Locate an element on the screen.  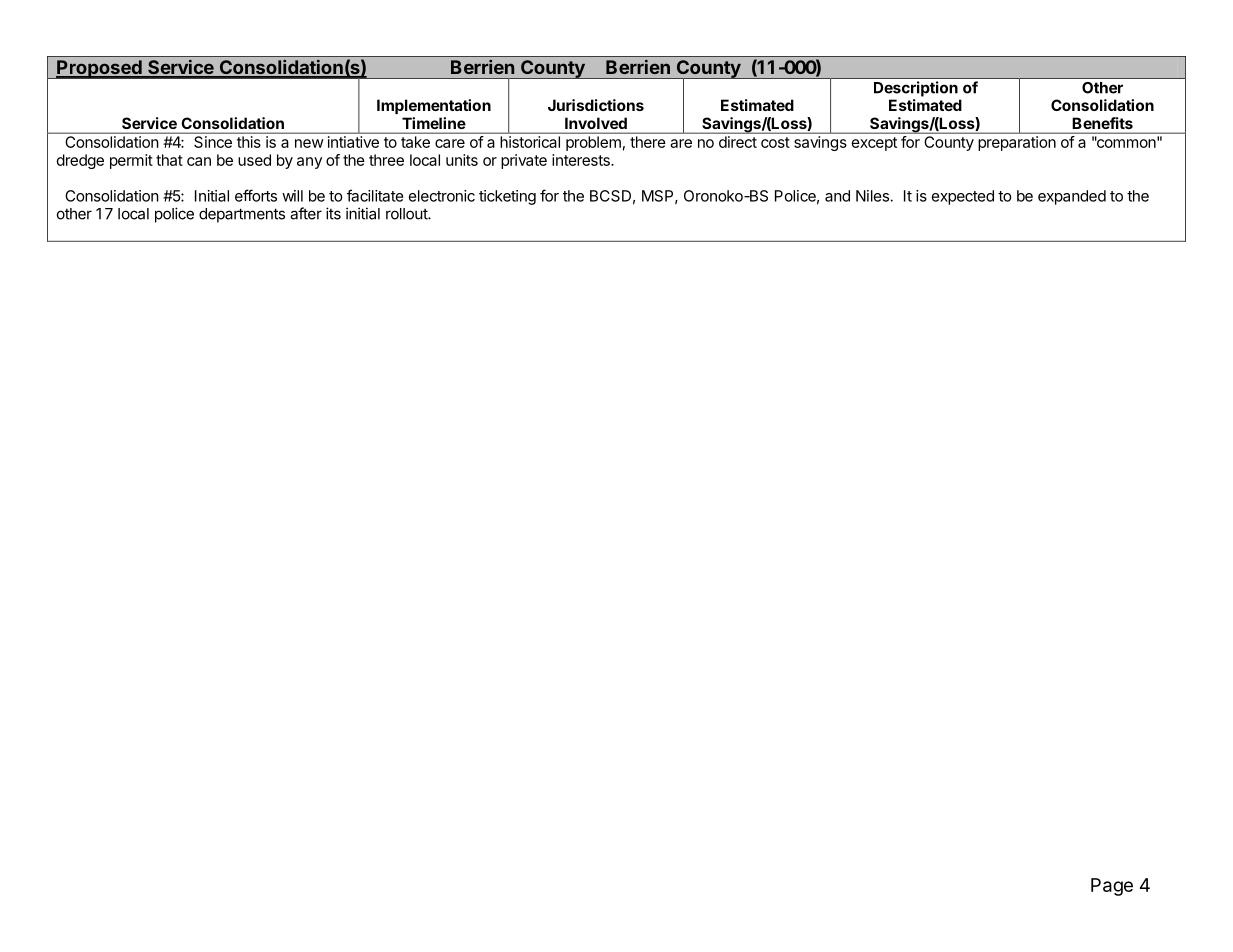
Page is located at coordinates (1112, 887).
